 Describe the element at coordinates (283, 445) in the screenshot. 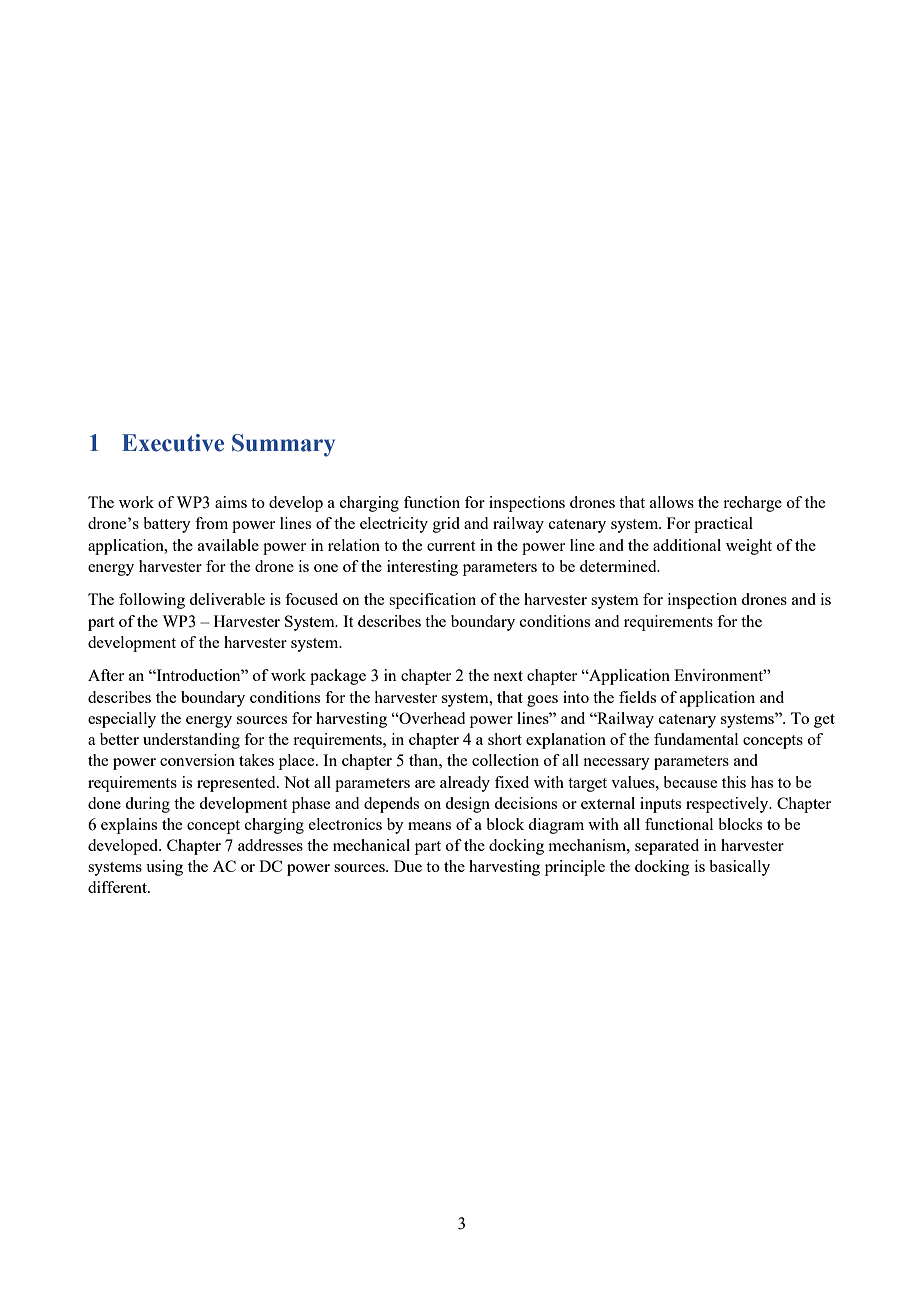

I see `Summary` at that location.
